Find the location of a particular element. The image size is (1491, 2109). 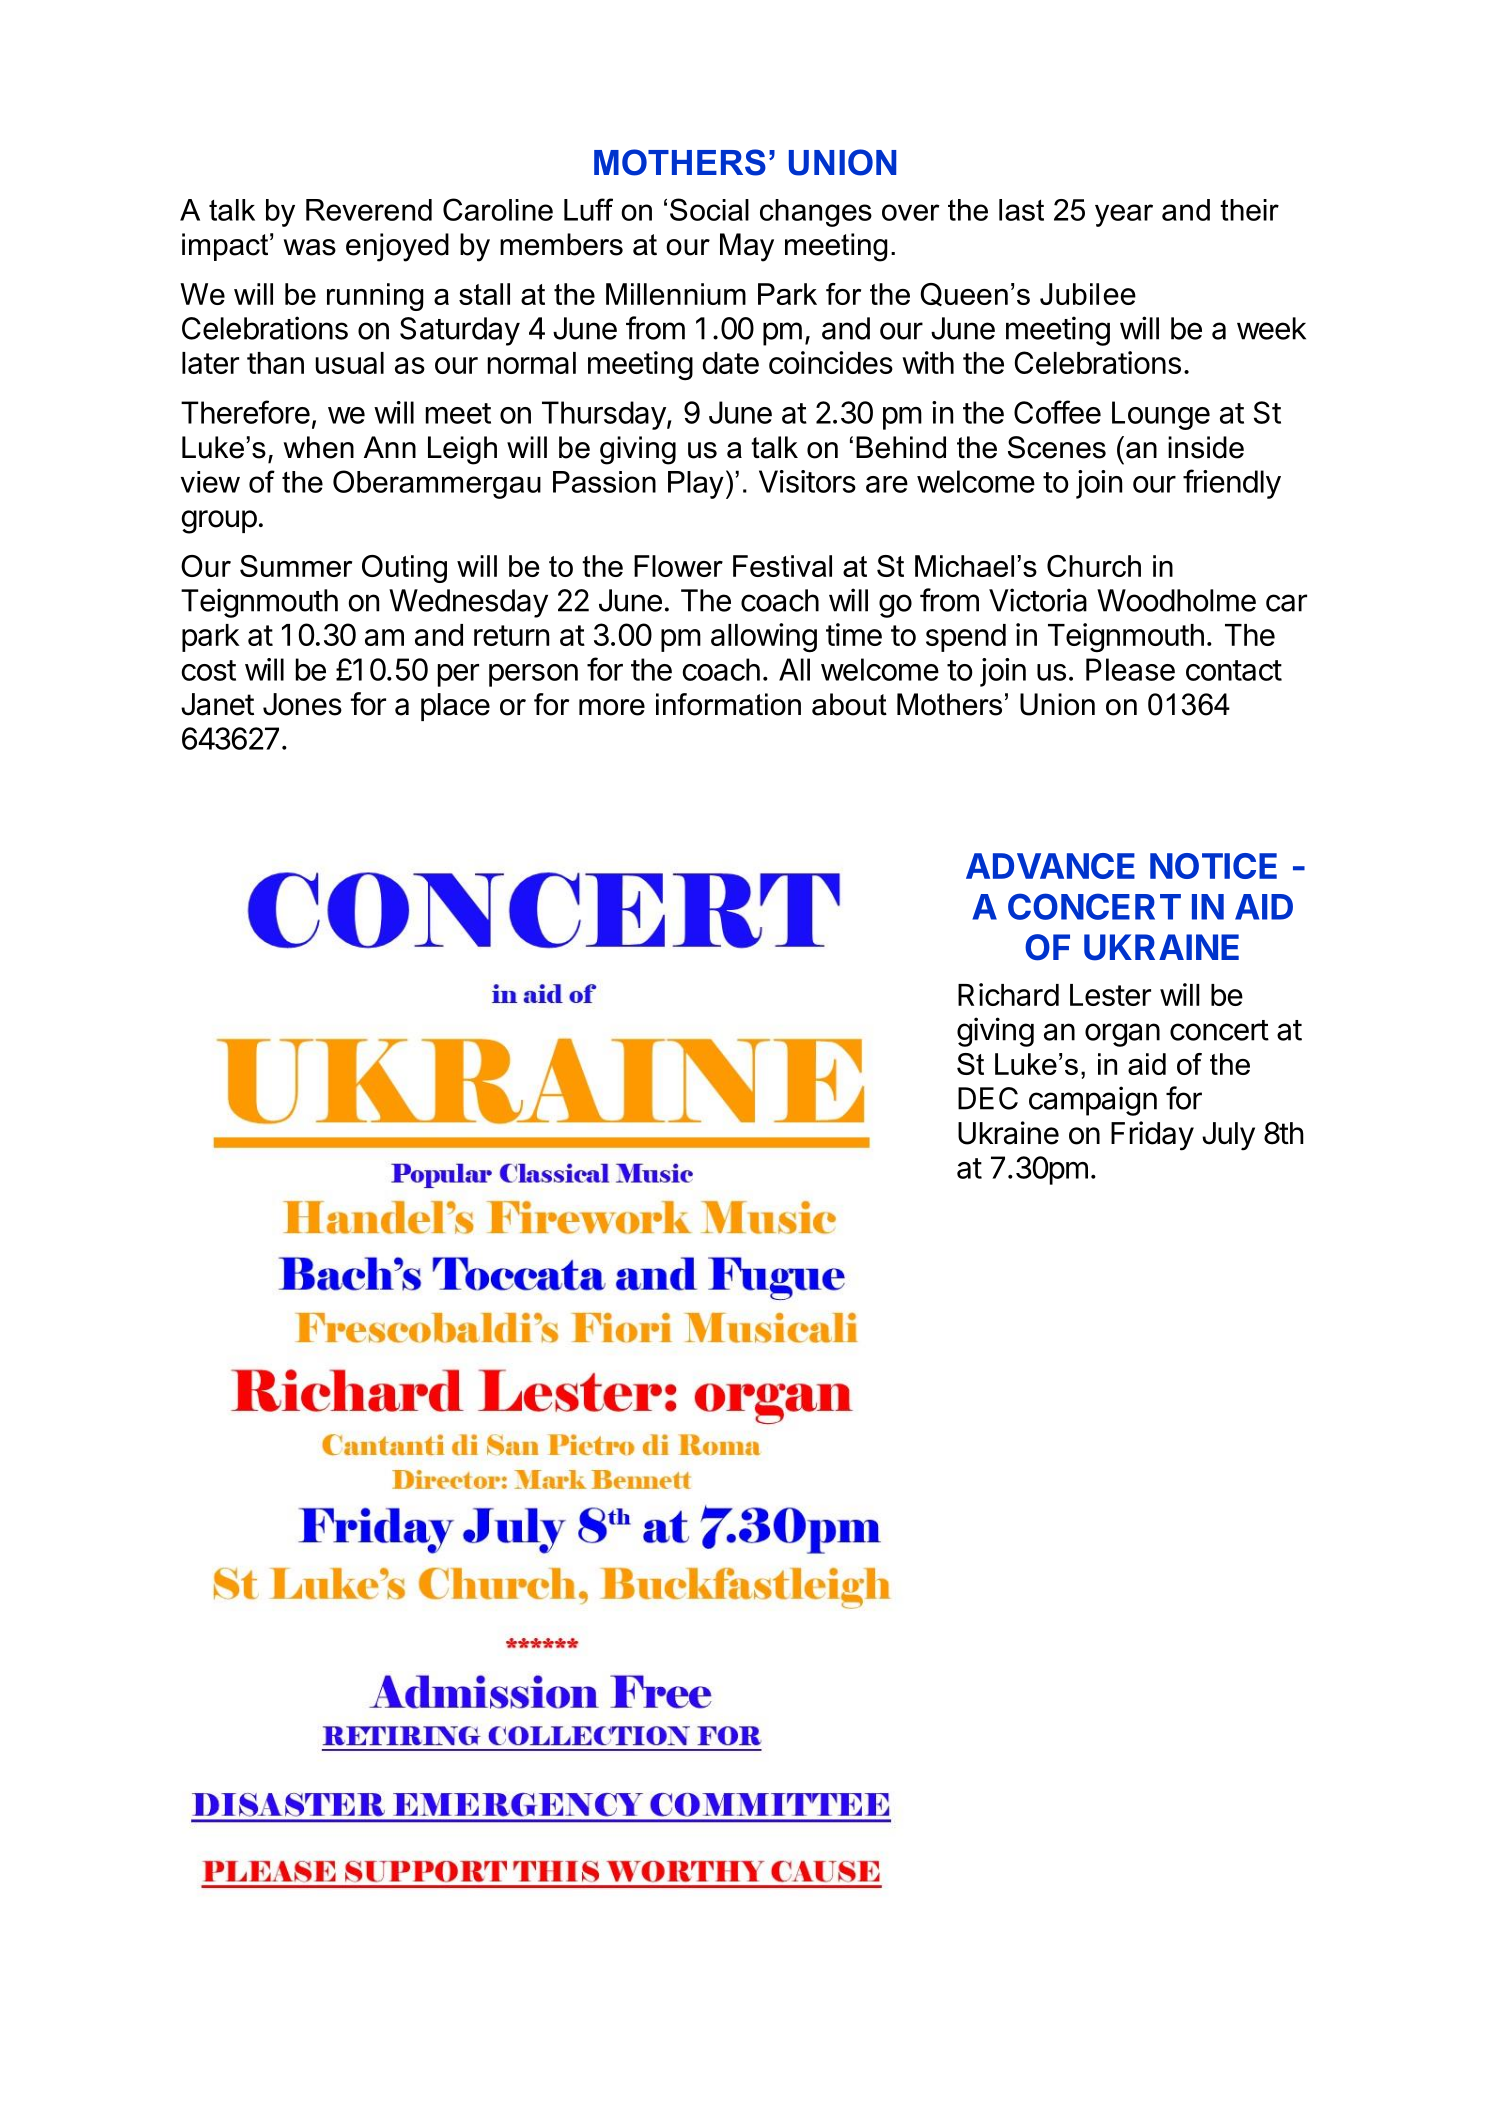

campaign is located at coordinates (1093, 1101).
